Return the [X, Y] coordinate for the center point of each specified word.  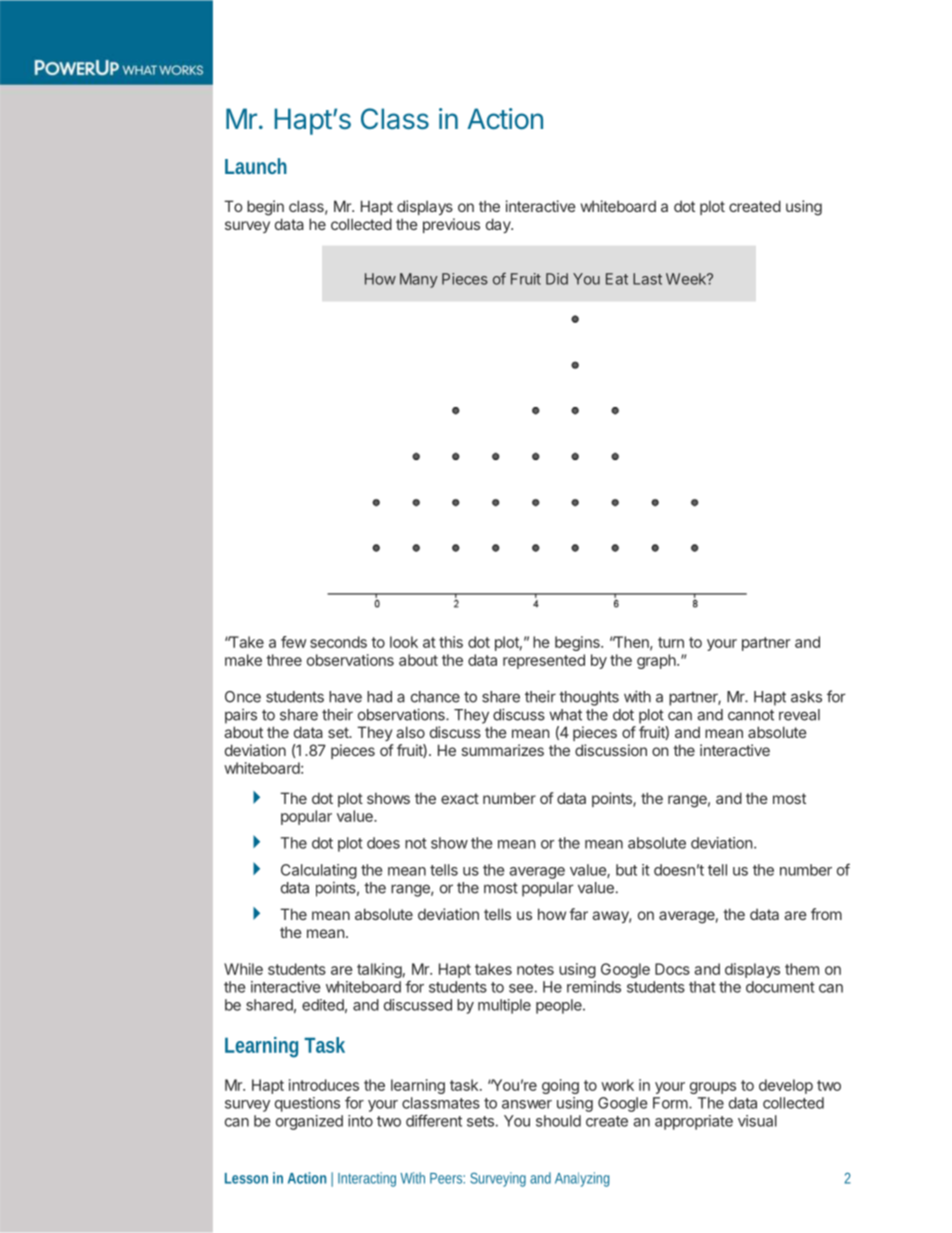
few [293, 642]
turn [671, 642]
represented [544, 661]
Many [419, 280]
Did [557, 279]
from [826, 914]
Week [687, 279]
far [578, 914]
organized [309, 1122]
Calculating [319, 871]
